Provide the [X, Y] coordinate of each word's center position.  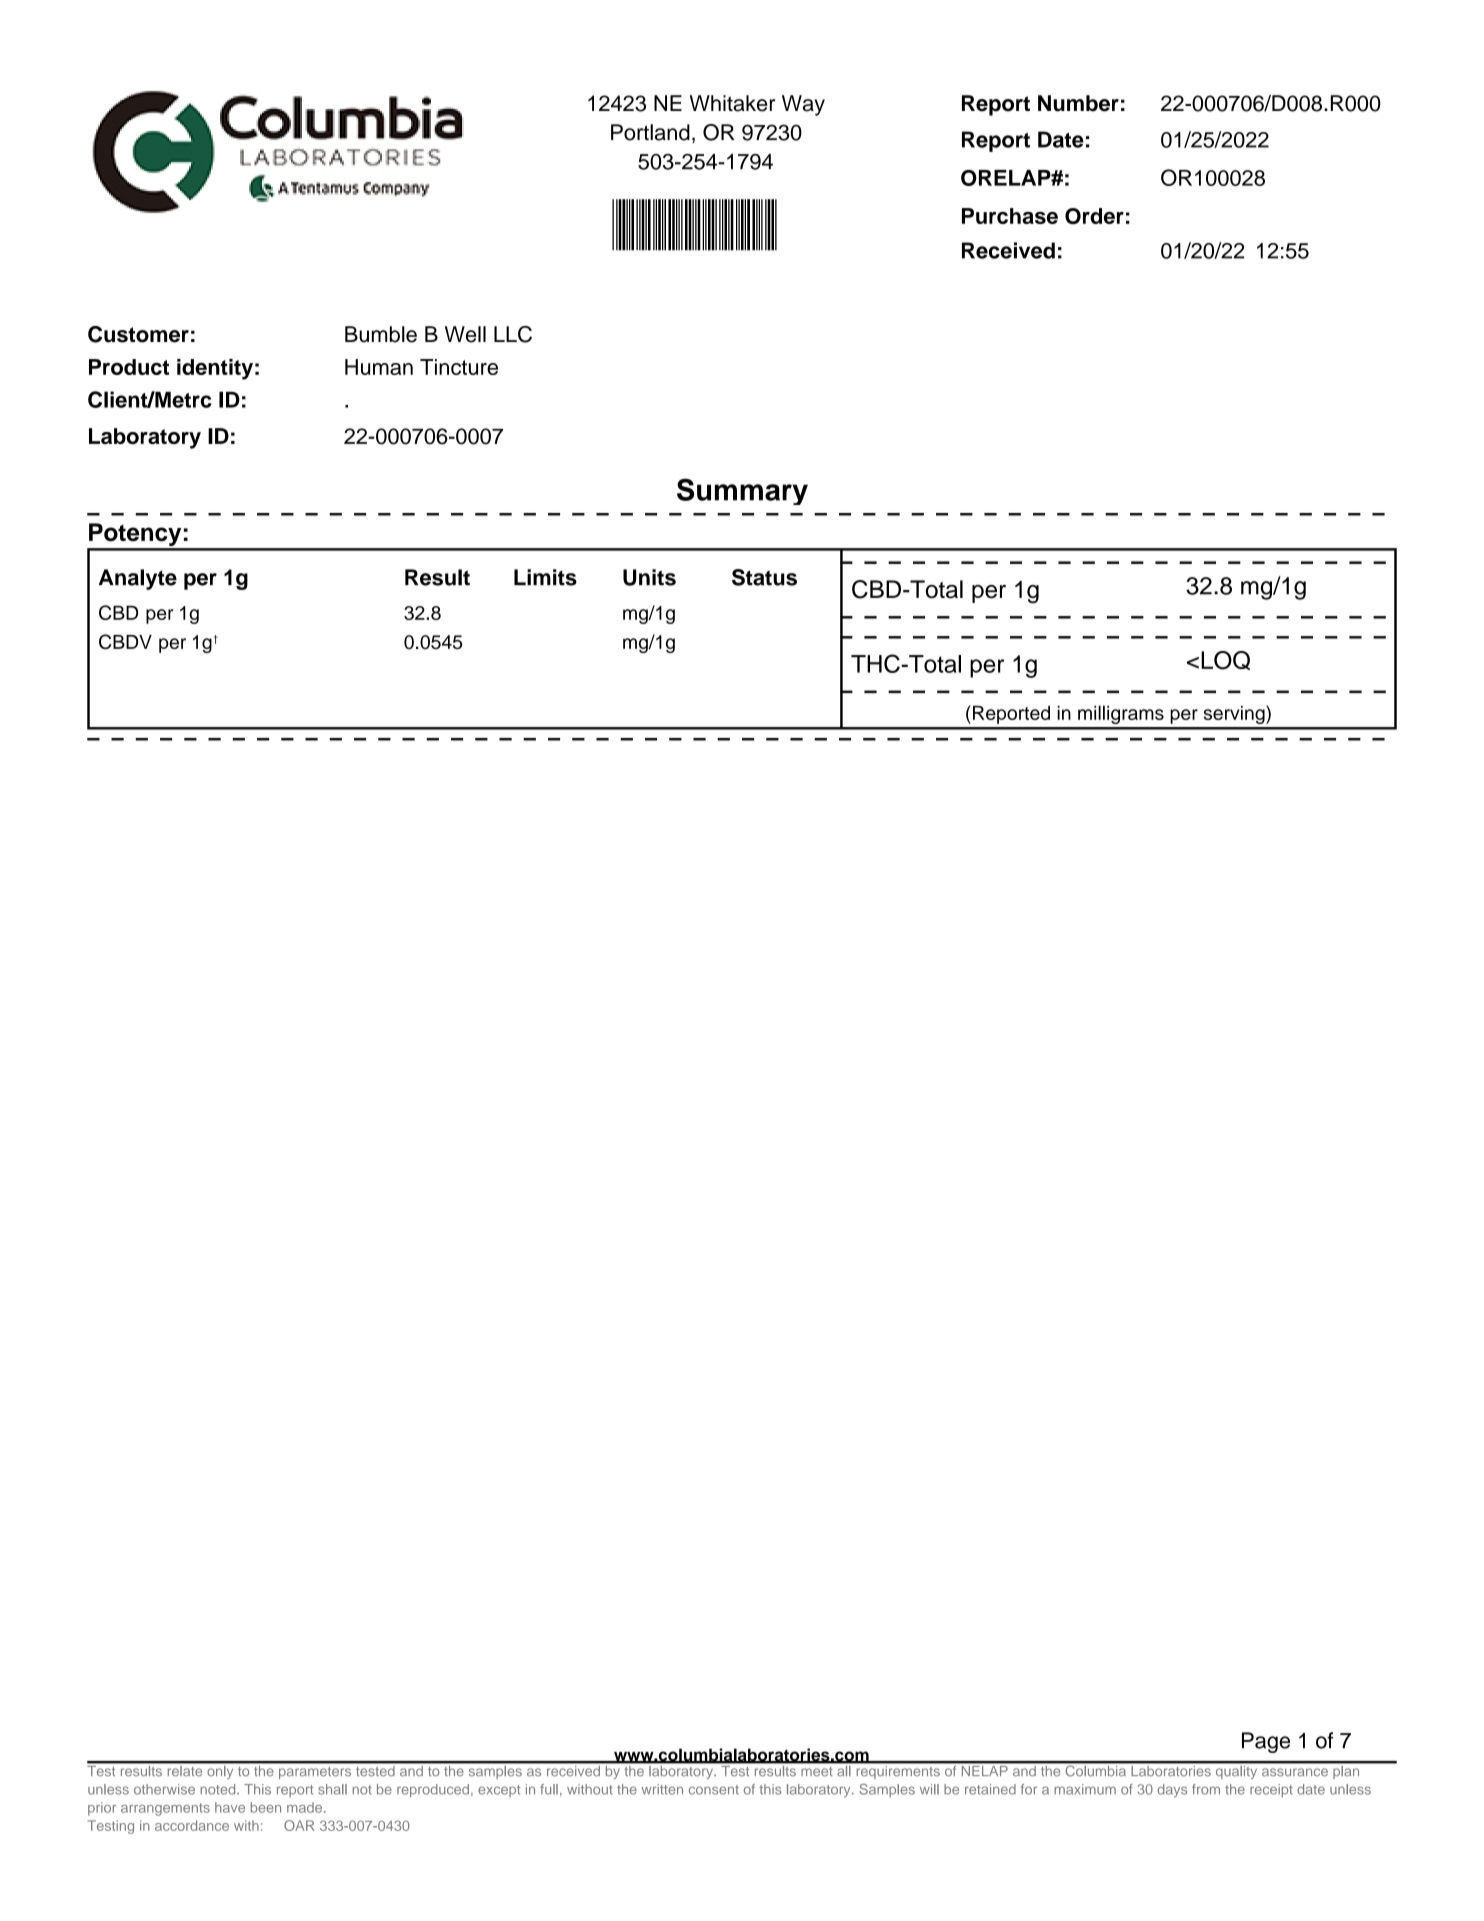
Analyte [138, 579]
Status [764, 577]
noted [219, 1789]
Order [1094, 216]
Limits [545, 577]
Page [1266, 1742]
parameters [315, 1773]
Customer [138, 334]
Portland [650, 132]
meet [817, 1771]
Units [649, 577]
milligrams [1121, 714]
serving [1235, 714]
